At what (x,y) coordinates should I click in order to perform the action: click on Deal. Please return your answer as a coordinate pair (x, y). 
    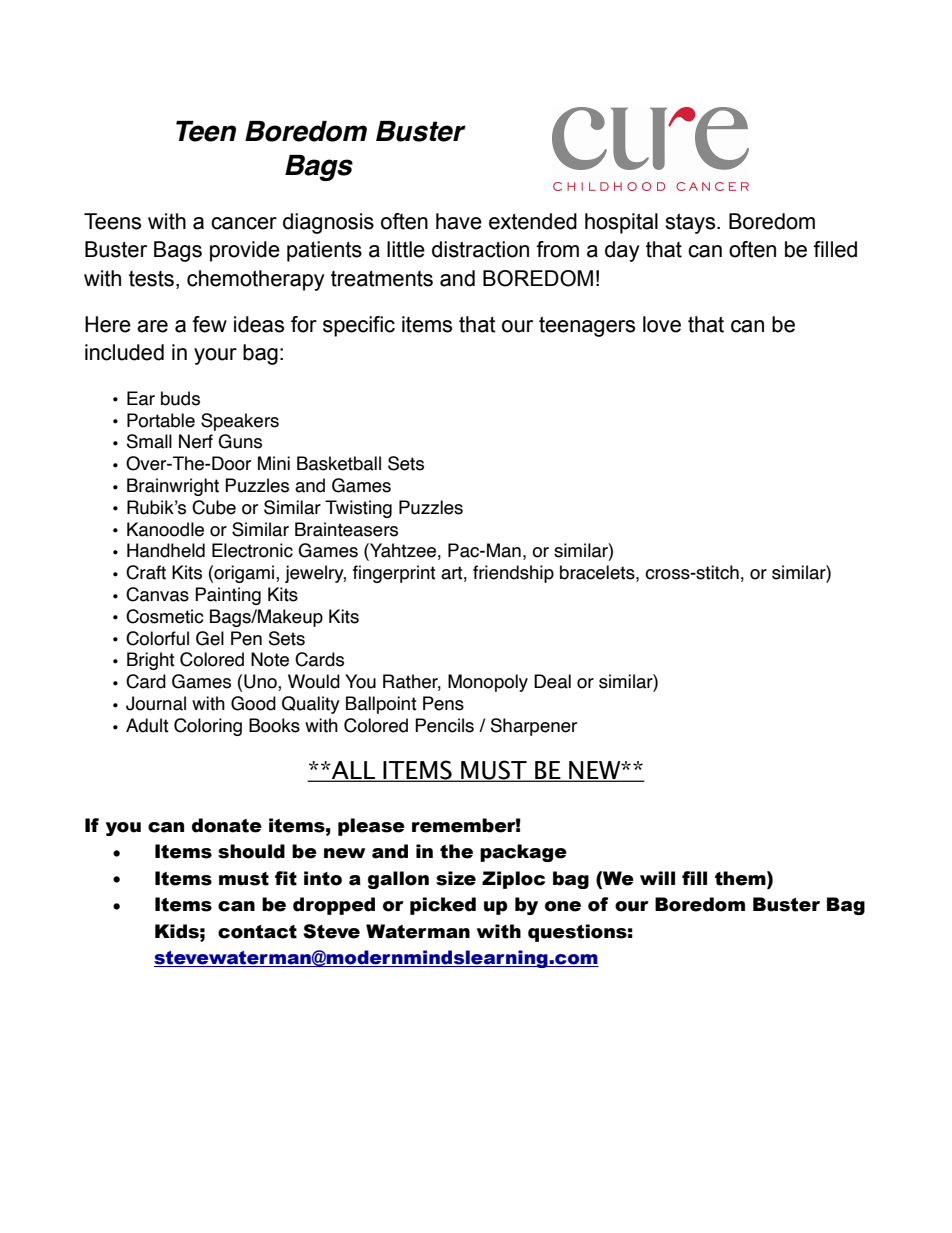
    Looking at the image, I should click on (552, 681).
